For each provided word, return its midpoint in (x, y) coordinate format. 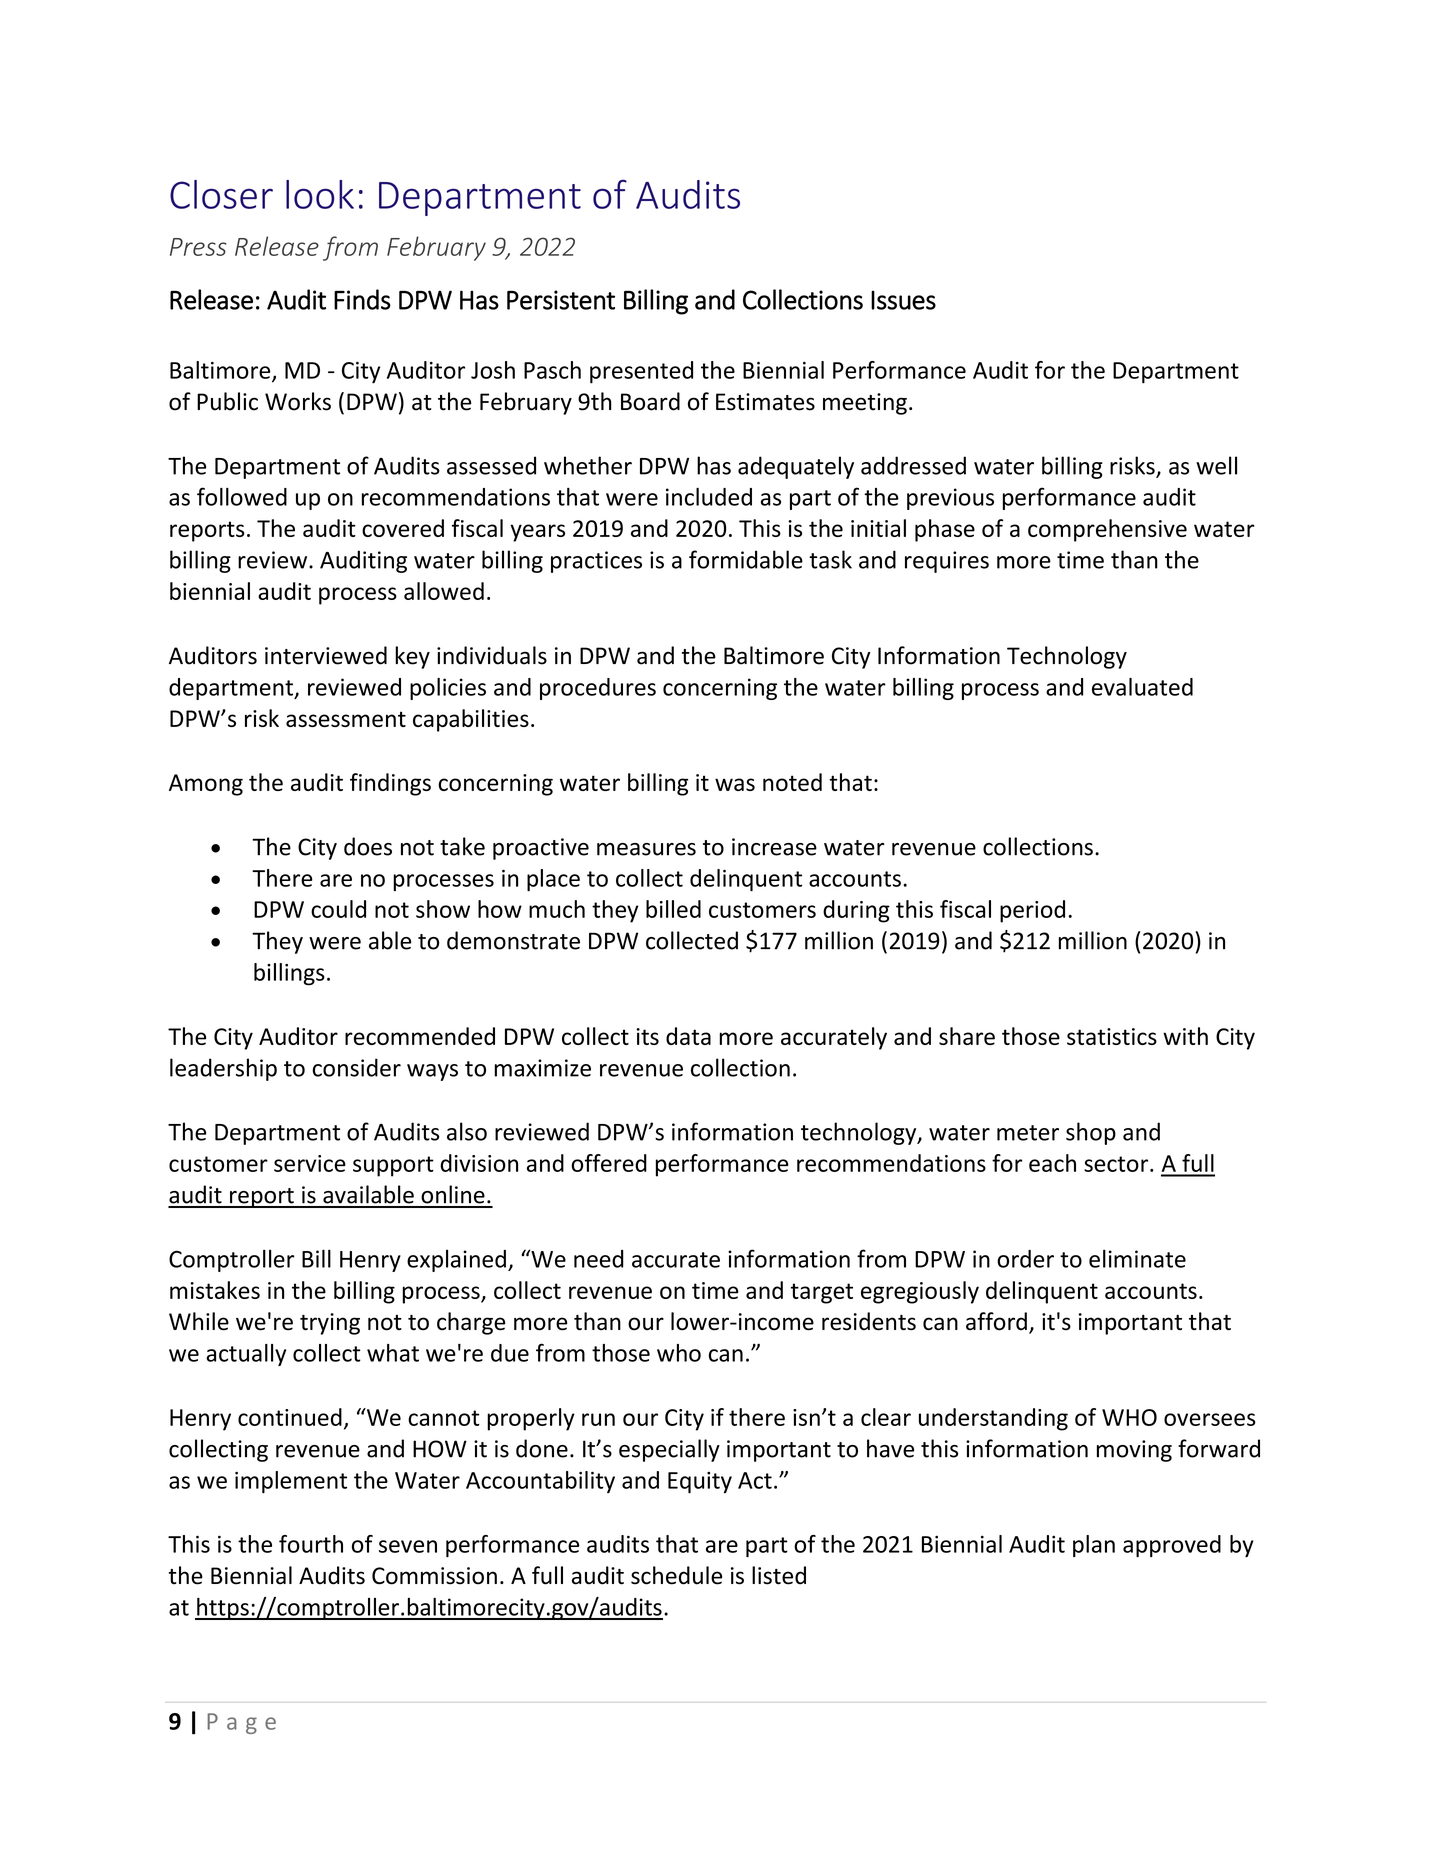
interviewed (326, 655)
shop (1091, 1133)
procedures (598, 689)
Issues (903, 300)
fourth (311, 1544)
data (688, 1036)
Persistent (561, 300)
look (320, 194)
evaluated (1142, 687)
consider (356, 1067)
